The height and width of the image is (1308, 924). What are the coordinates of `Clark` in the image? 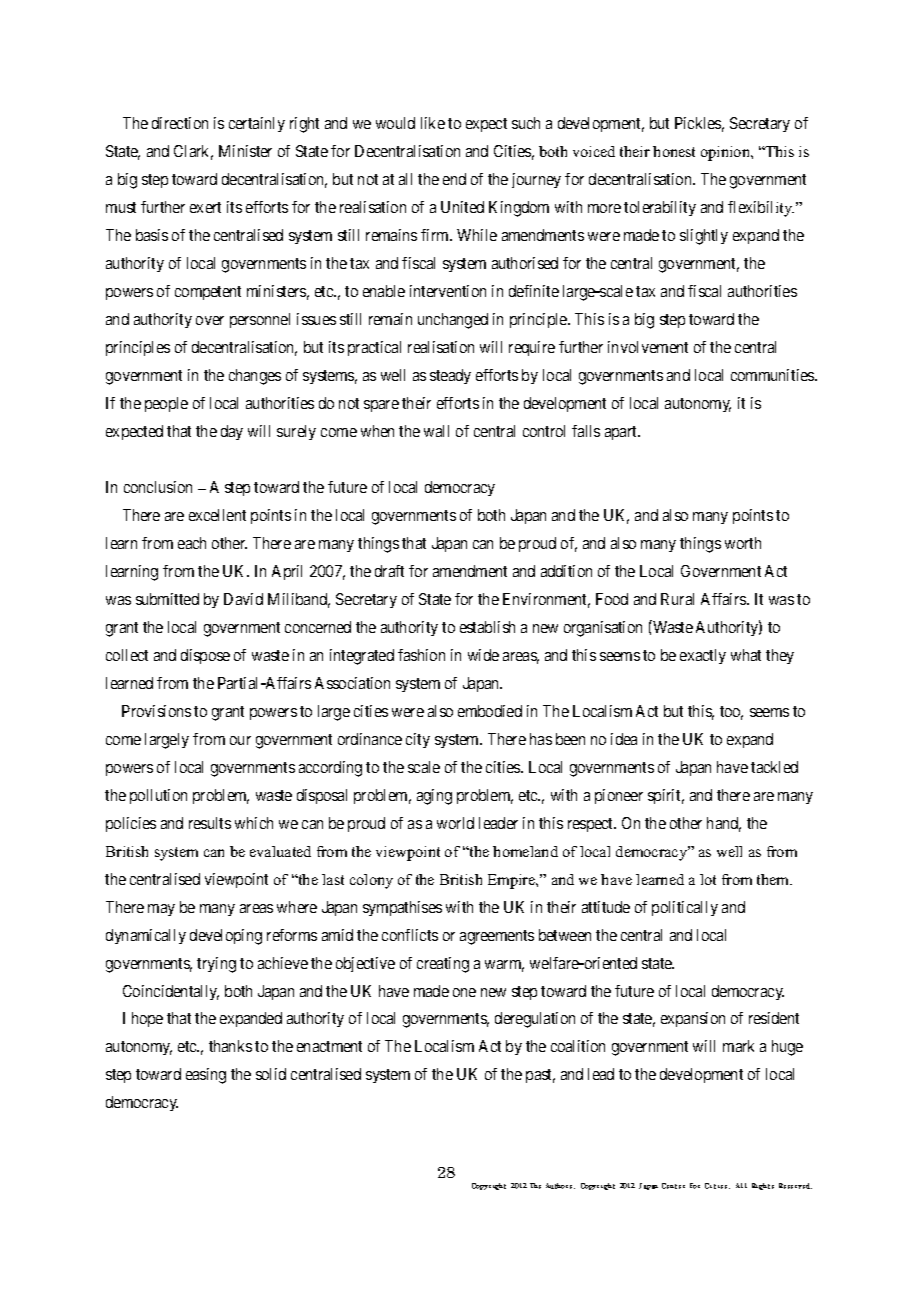 It's located at (193, 152).
